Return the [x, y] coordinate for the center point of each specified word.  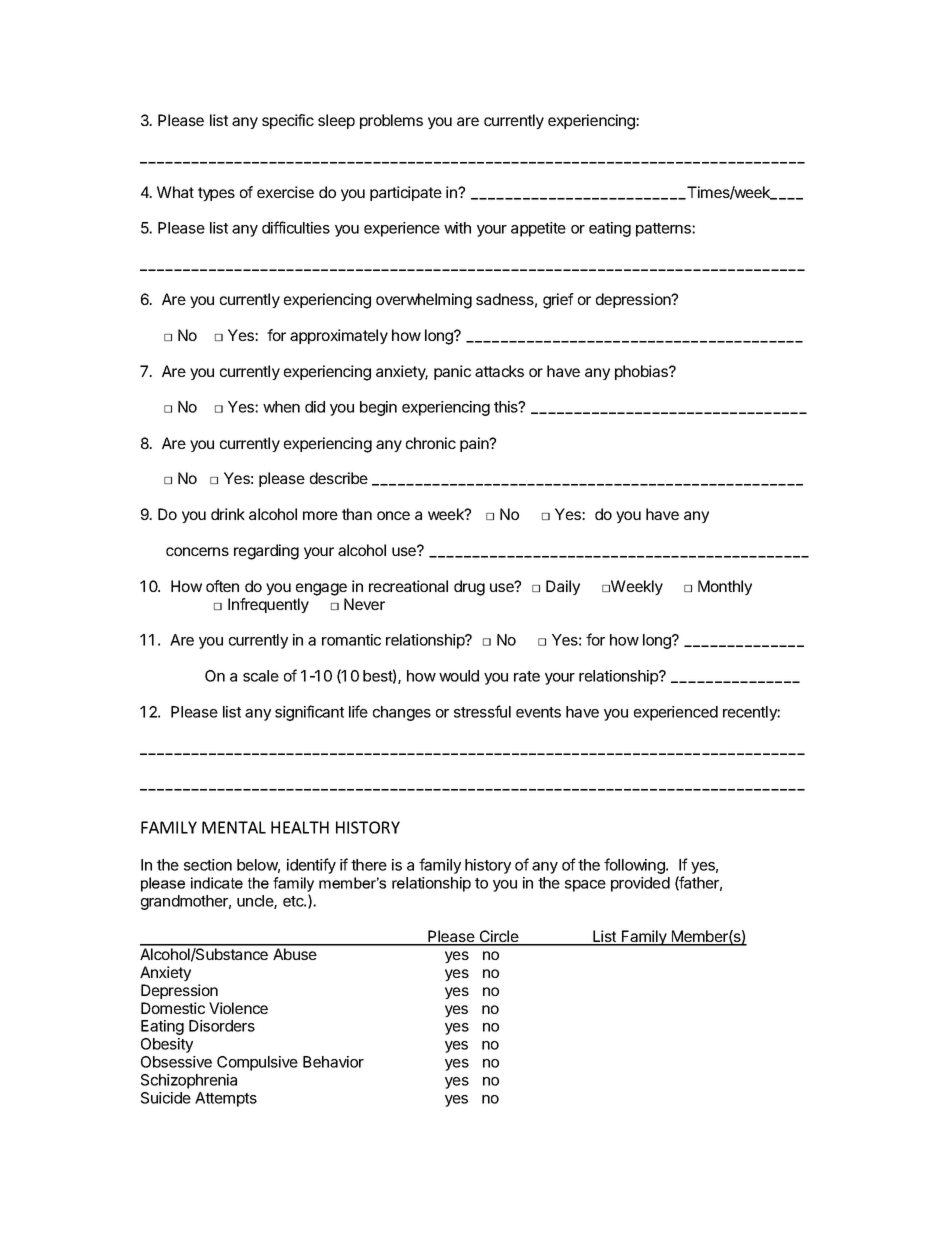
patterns [664, 230]
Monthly [725, 587]
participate [406, 193]
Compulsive [257, 1063]
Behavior [333, 1062]
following [635, 866]
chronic [431, 443]
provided [640, 884]
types [216, 194]
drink [228, 514]
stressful [482, 711]
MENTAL [234, 827]
